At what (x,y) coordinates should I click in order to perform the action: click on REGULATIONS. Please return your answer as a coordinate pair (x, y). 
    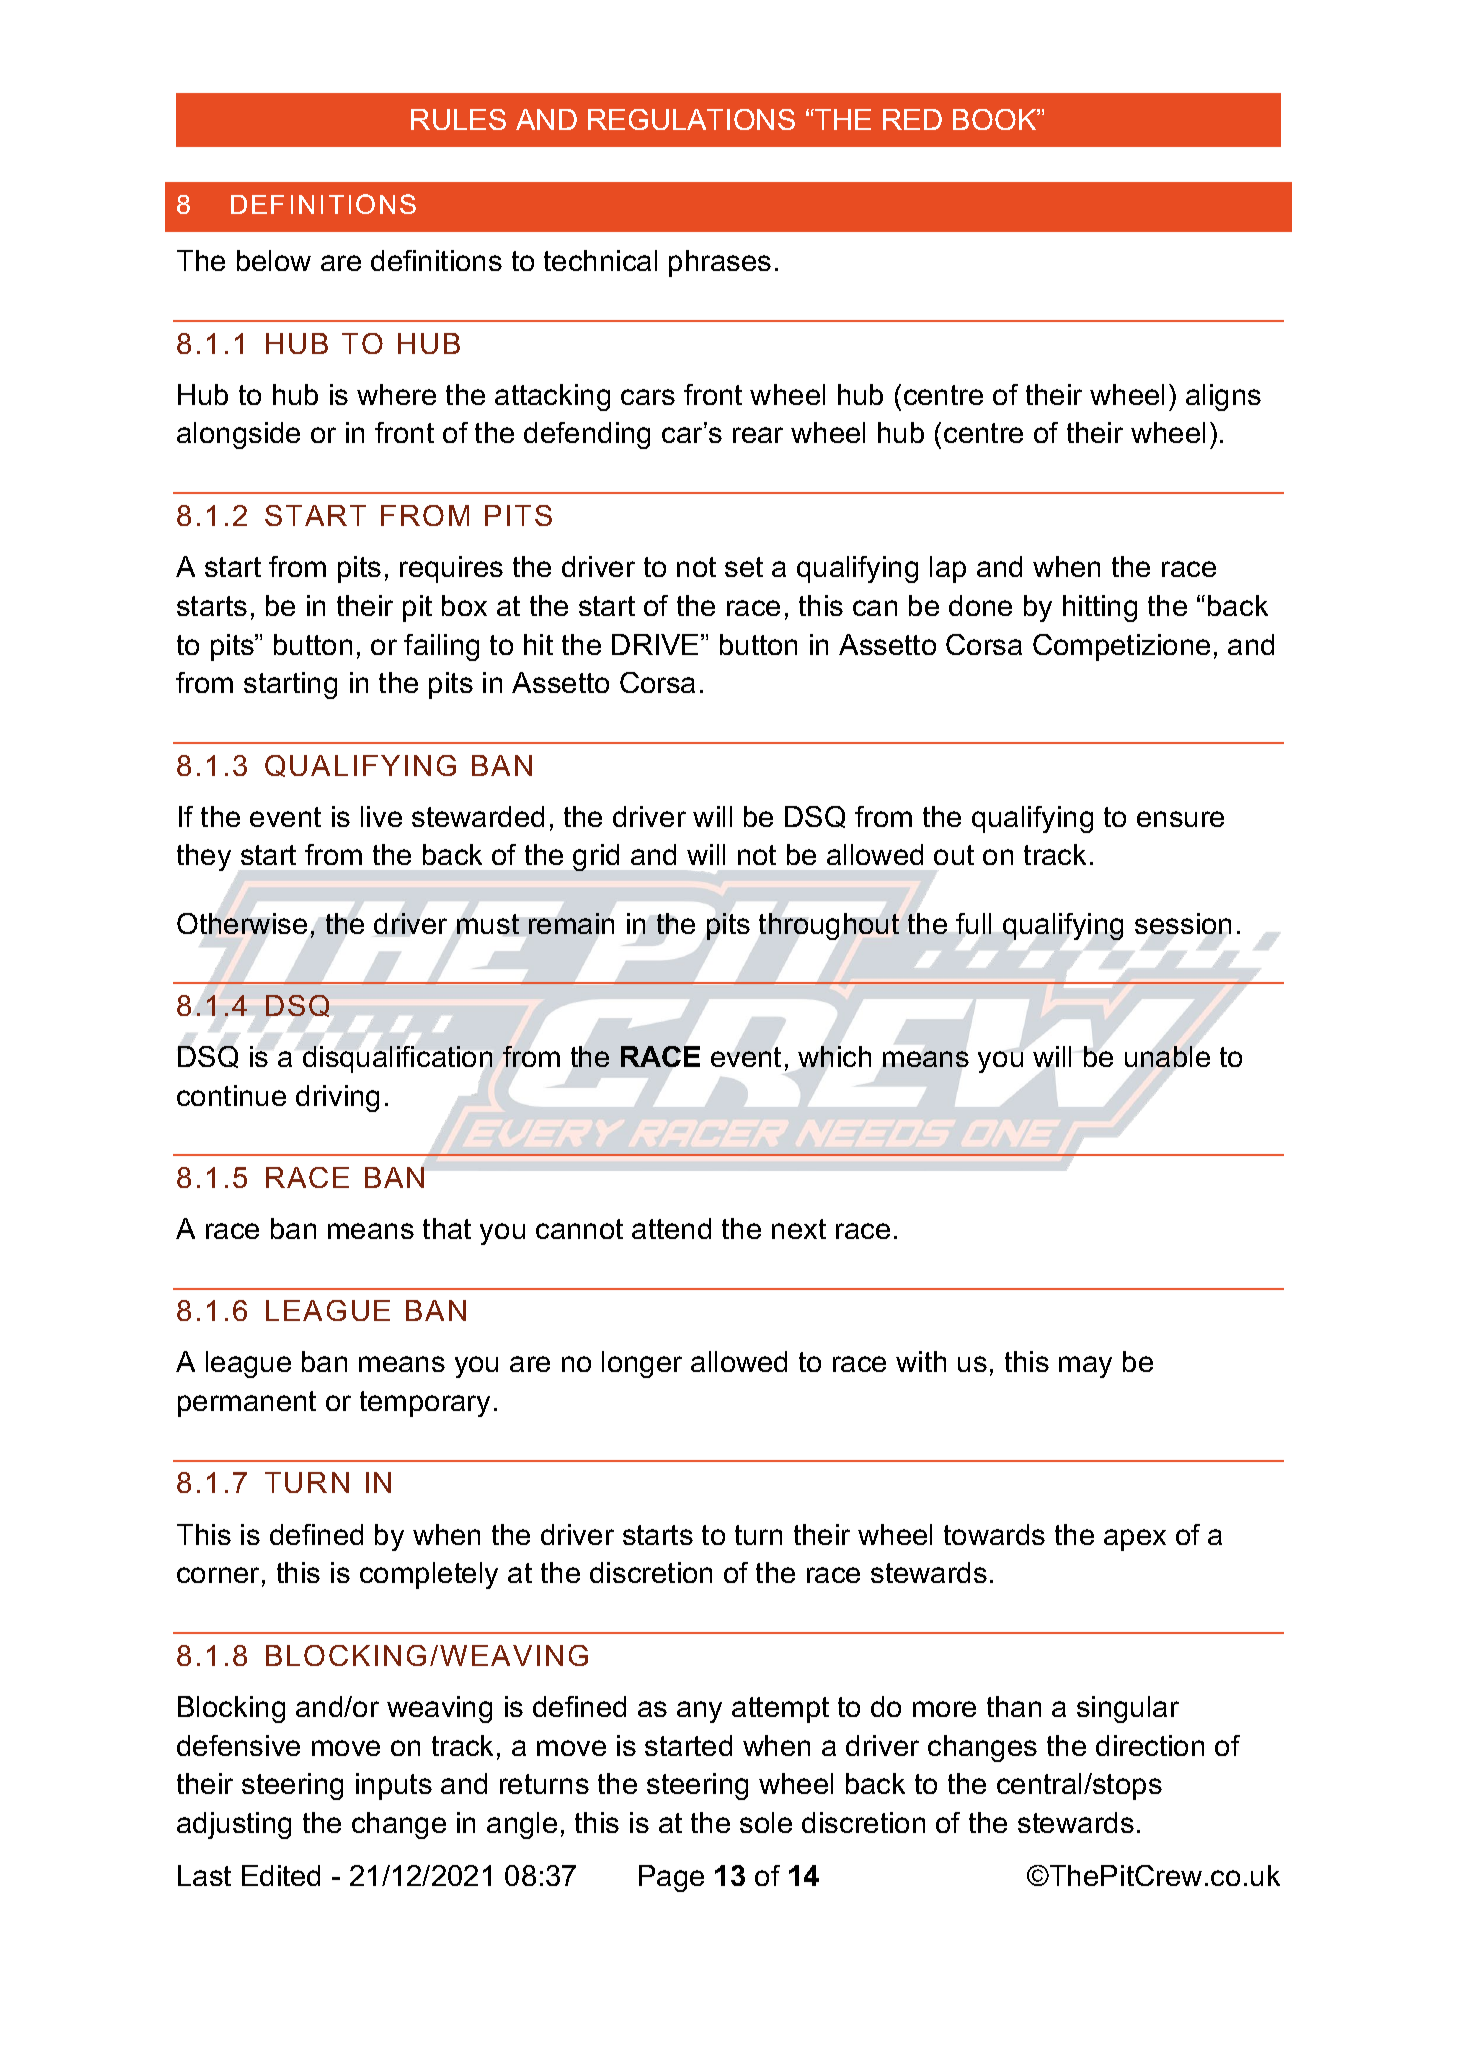
    Looking at the image, I should click on (691, 119).
